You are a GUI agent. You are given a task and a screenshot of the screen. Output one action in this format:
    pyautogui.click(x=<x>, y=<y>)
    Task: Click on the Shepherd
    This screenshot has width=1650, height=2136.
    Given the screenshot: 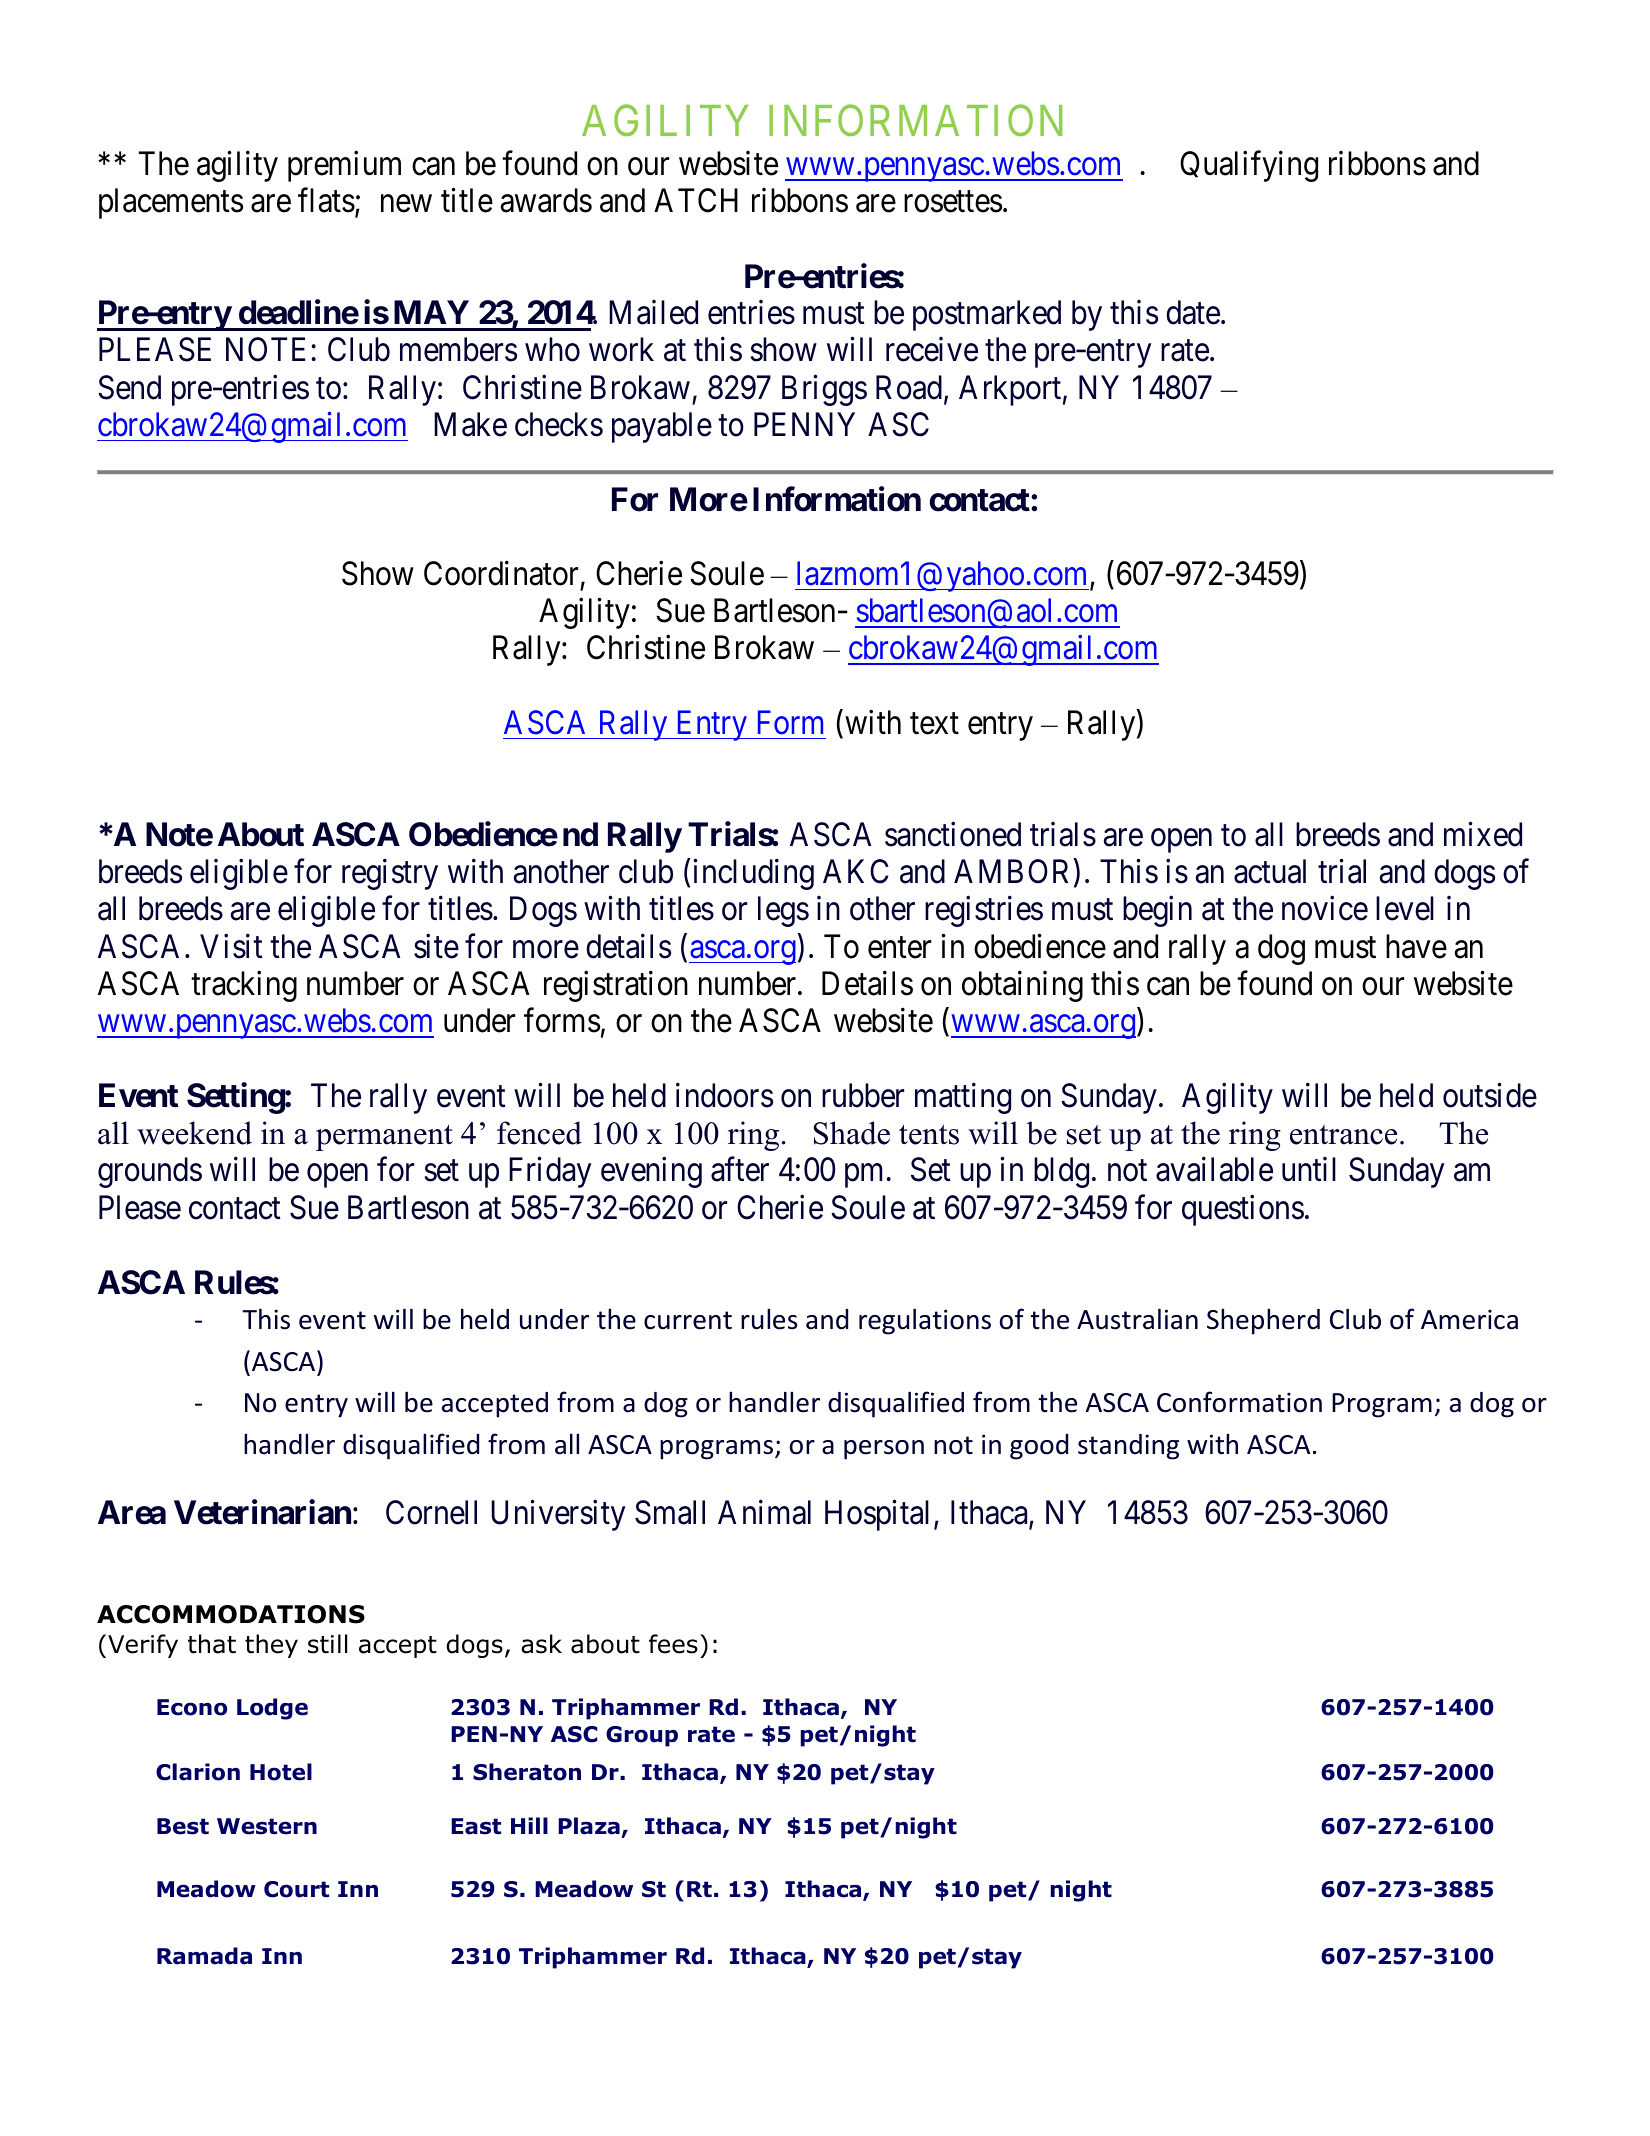 What is the action you would take?
    pyautogui.click(x=1263, y=1321)
